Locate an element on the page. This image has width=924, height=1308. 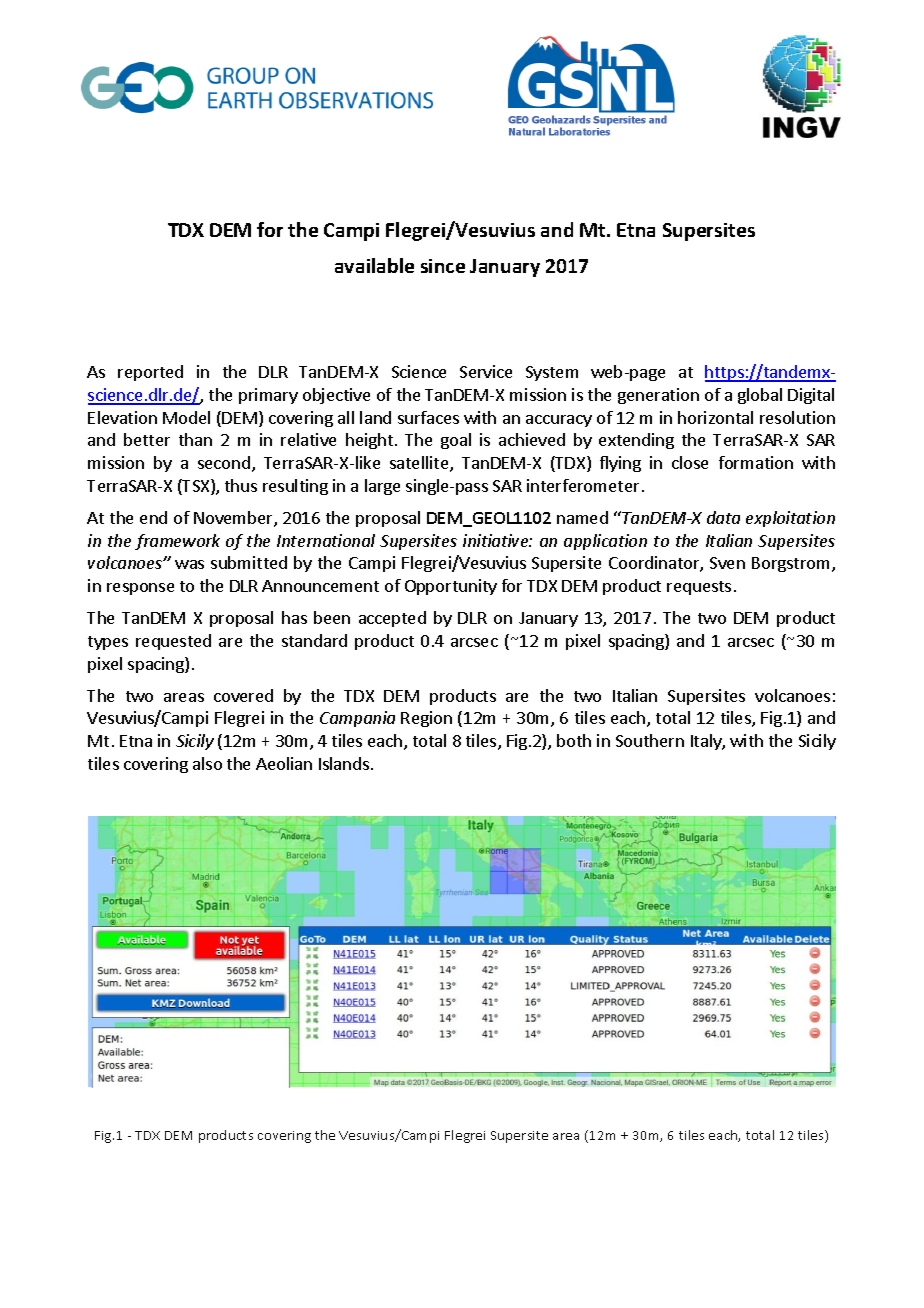
Southern is located at coordinates (650, 740).
